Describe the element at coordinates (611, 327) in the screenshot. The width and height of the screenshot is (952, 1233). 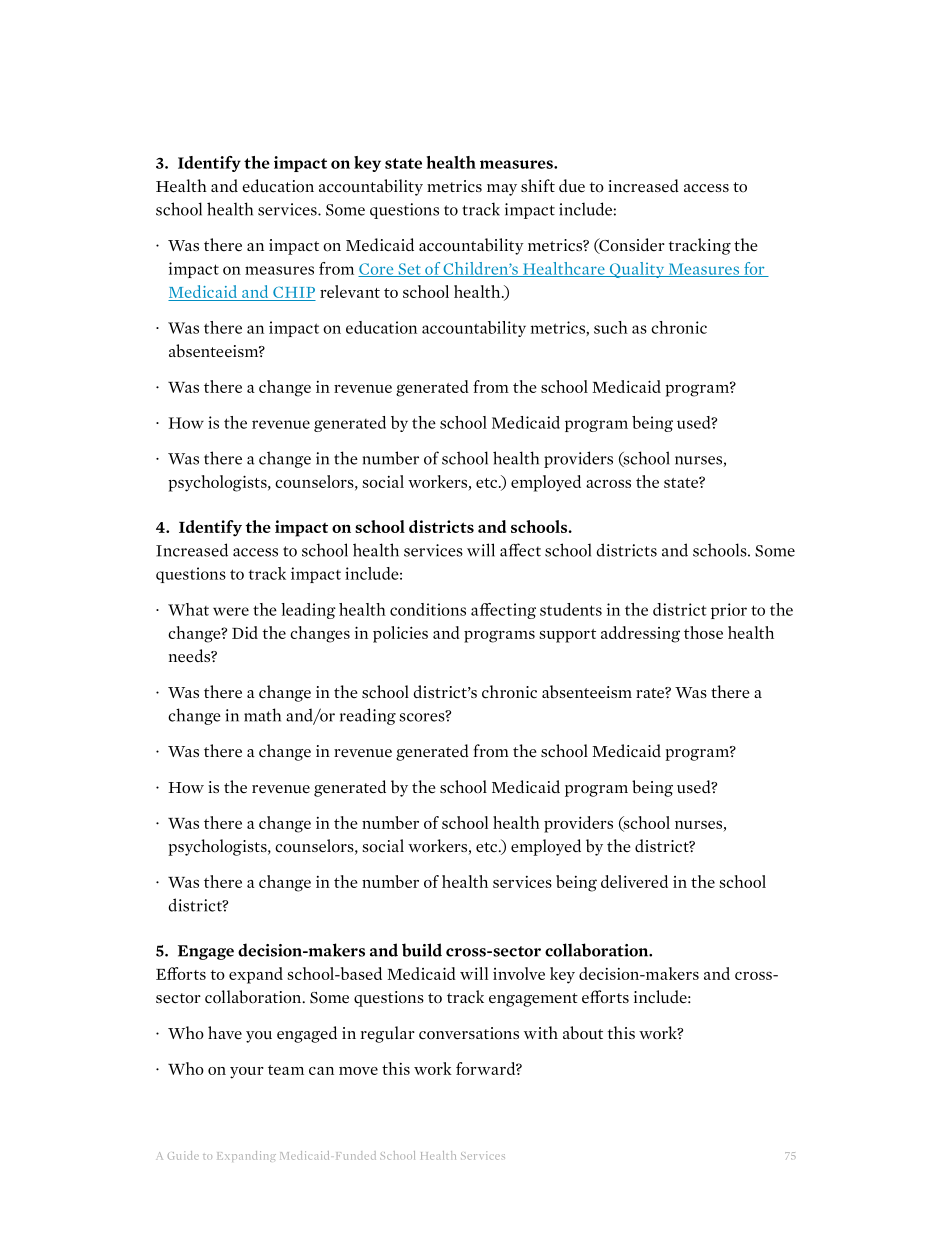
I see `such` at that location.
